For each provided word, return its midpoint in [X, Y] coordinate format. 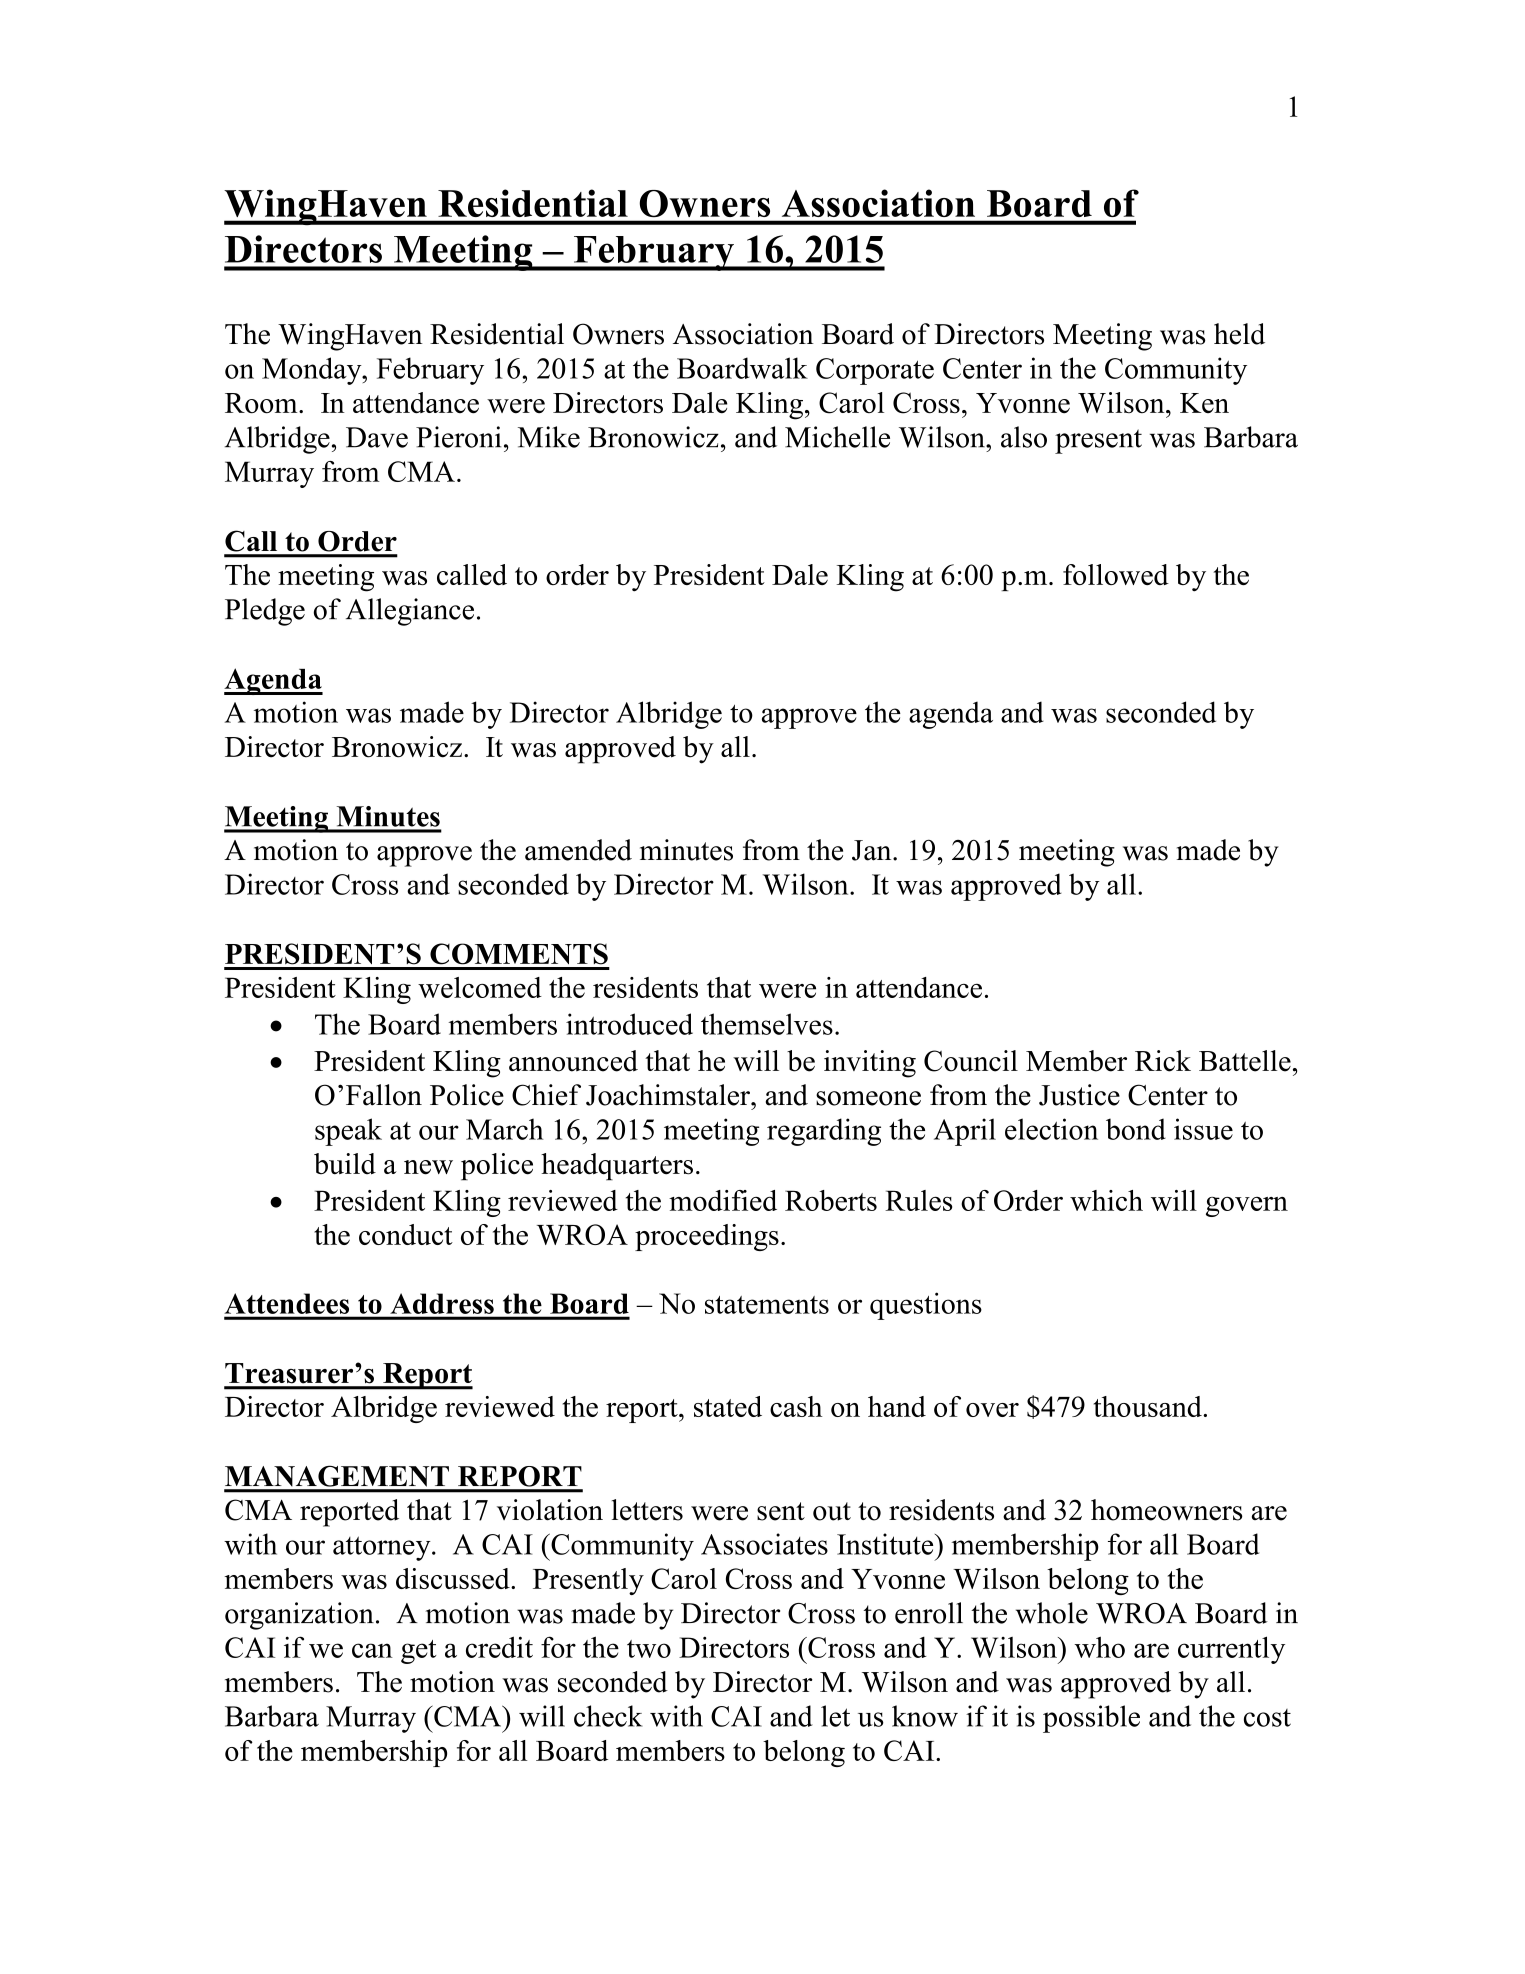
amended [578, 850]
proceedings [707, 1237]
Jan [873, 850]
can [372, 1650]
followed [1116, 574]
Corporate [875, 371]
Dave [377, 437]
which [1106, 1200]
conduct [406, 1234]
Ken [1204, 403]
